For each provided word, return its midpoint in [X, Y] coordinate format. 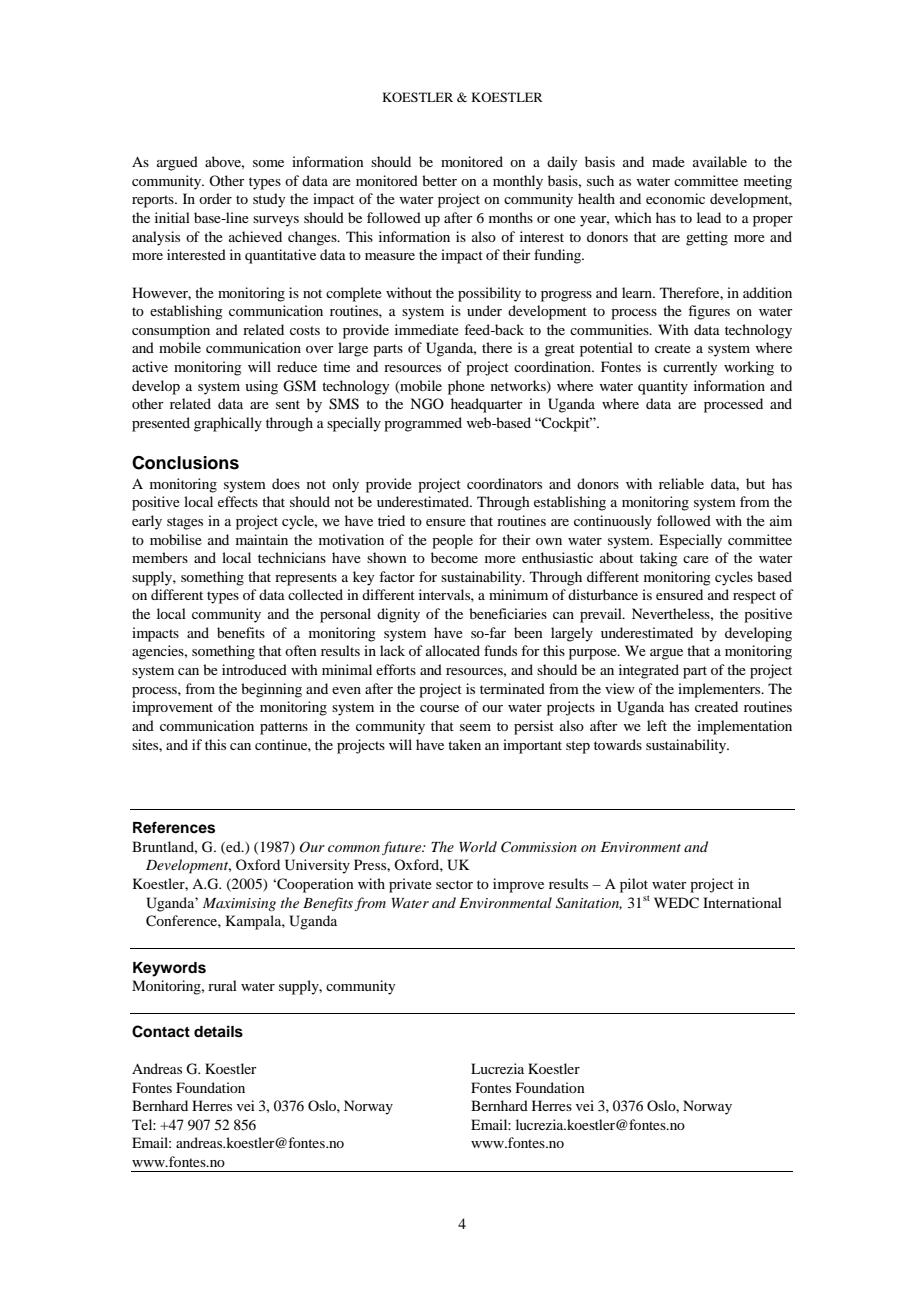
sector [454, 884]
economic [675, 198]
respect [754, 597]
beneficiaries [508, 613]
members [160, 557]
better [439, 180]
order [215, 198]
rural [222, 985]
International [742, 902]
